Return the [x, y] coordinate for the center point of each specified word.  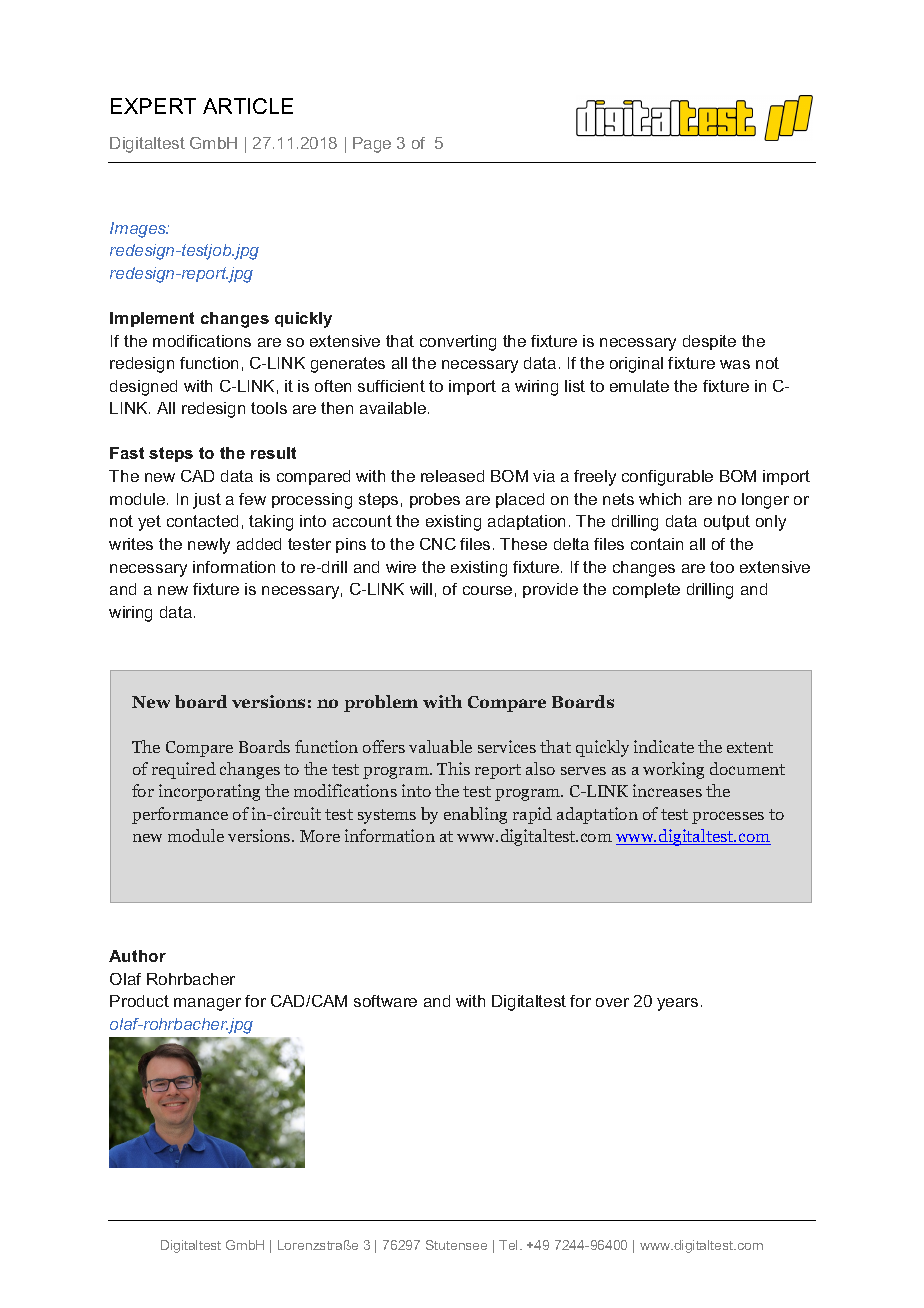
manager [207, 1004]
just [207, 501]
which [660, 499]
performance [180, 815]
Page [372, 145]
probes [435, 500]
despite [709, 342]
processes [728, 817]
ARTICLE [248, 106]
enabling [475, 815]
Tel [510, 1245]
